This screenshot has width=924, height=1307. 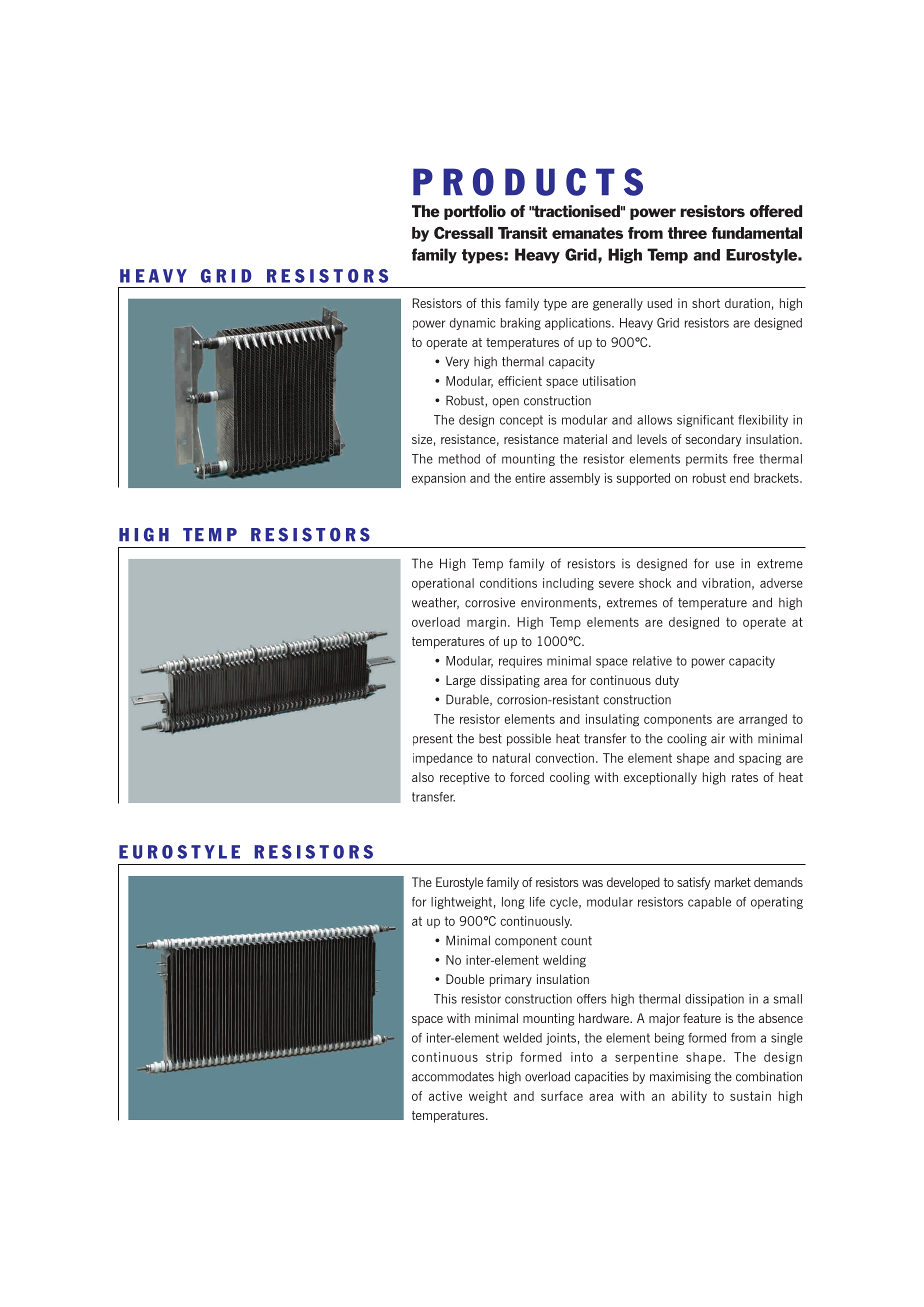 What do you see at coordinates (486, 623) in the screenshot?
I see `margin` at bounding box center [486, 623].
